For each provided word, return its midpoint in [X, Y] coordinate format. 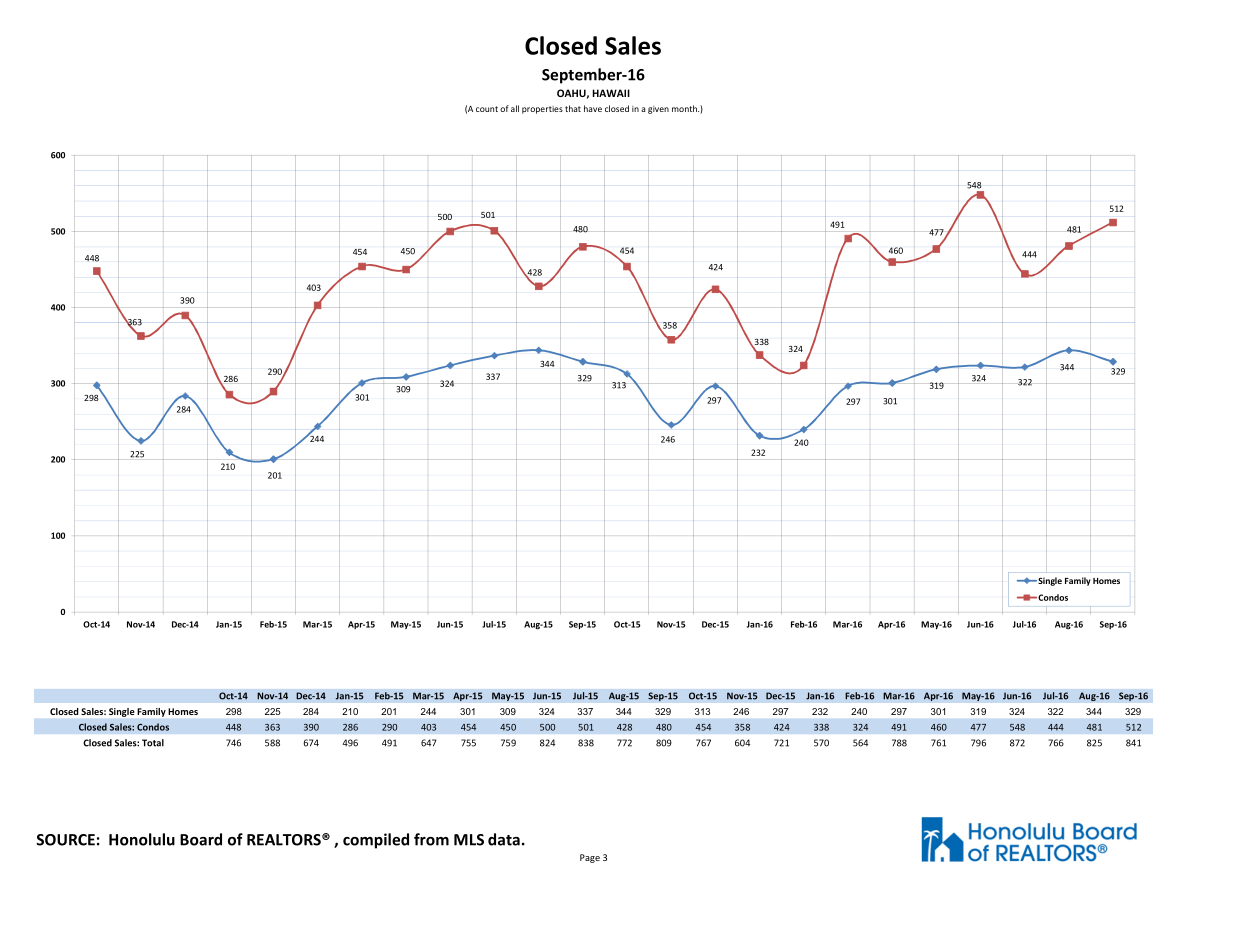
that [573, 108]
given [658, 110]
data [504, 839]
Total [153, 743]
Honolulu [142, 839]
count [487, 109]
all [515, 108]
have [593, 108]
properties [542, 110]
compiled [376, 841]
